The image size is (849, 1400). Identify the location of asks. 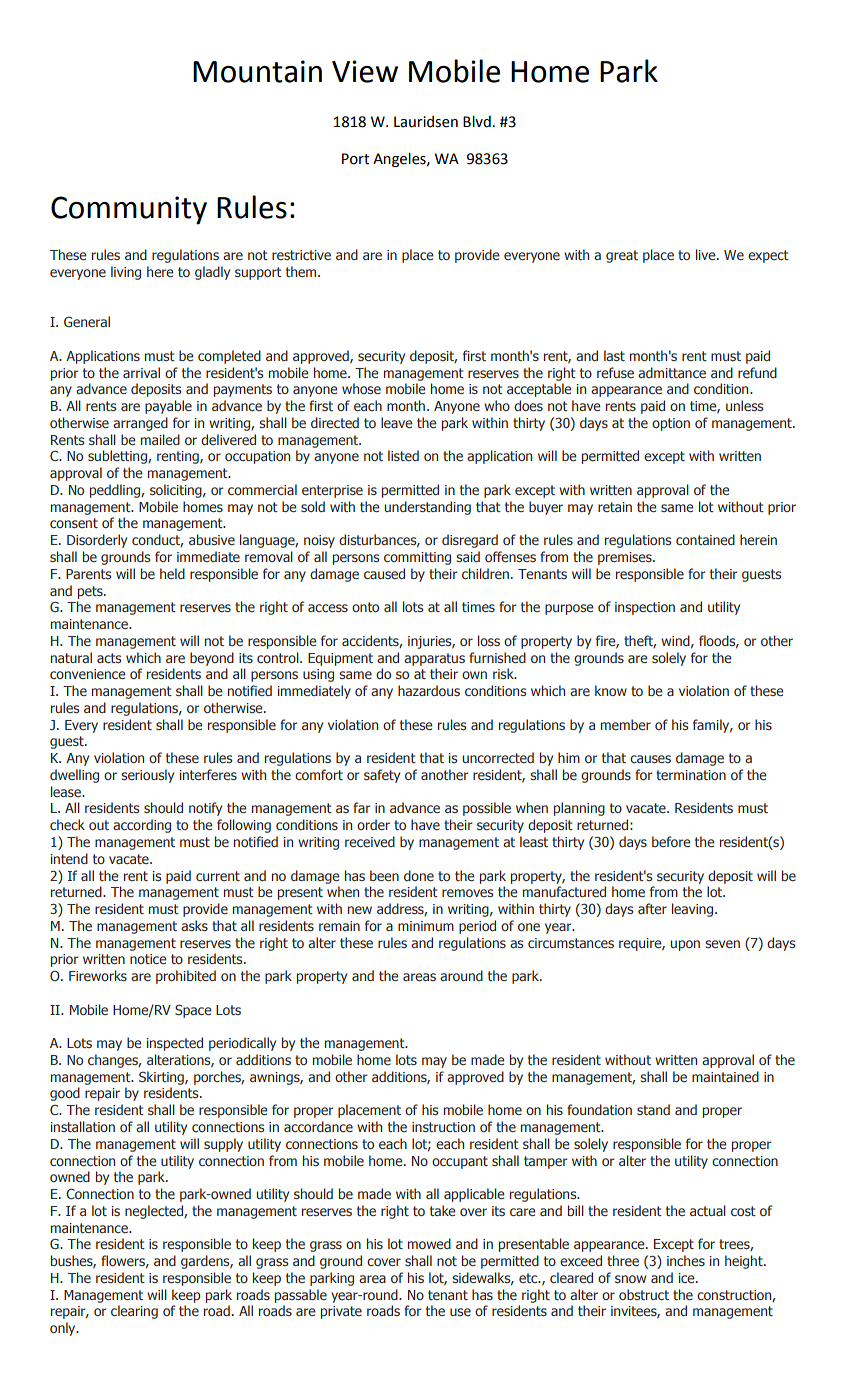
(194, 925).
